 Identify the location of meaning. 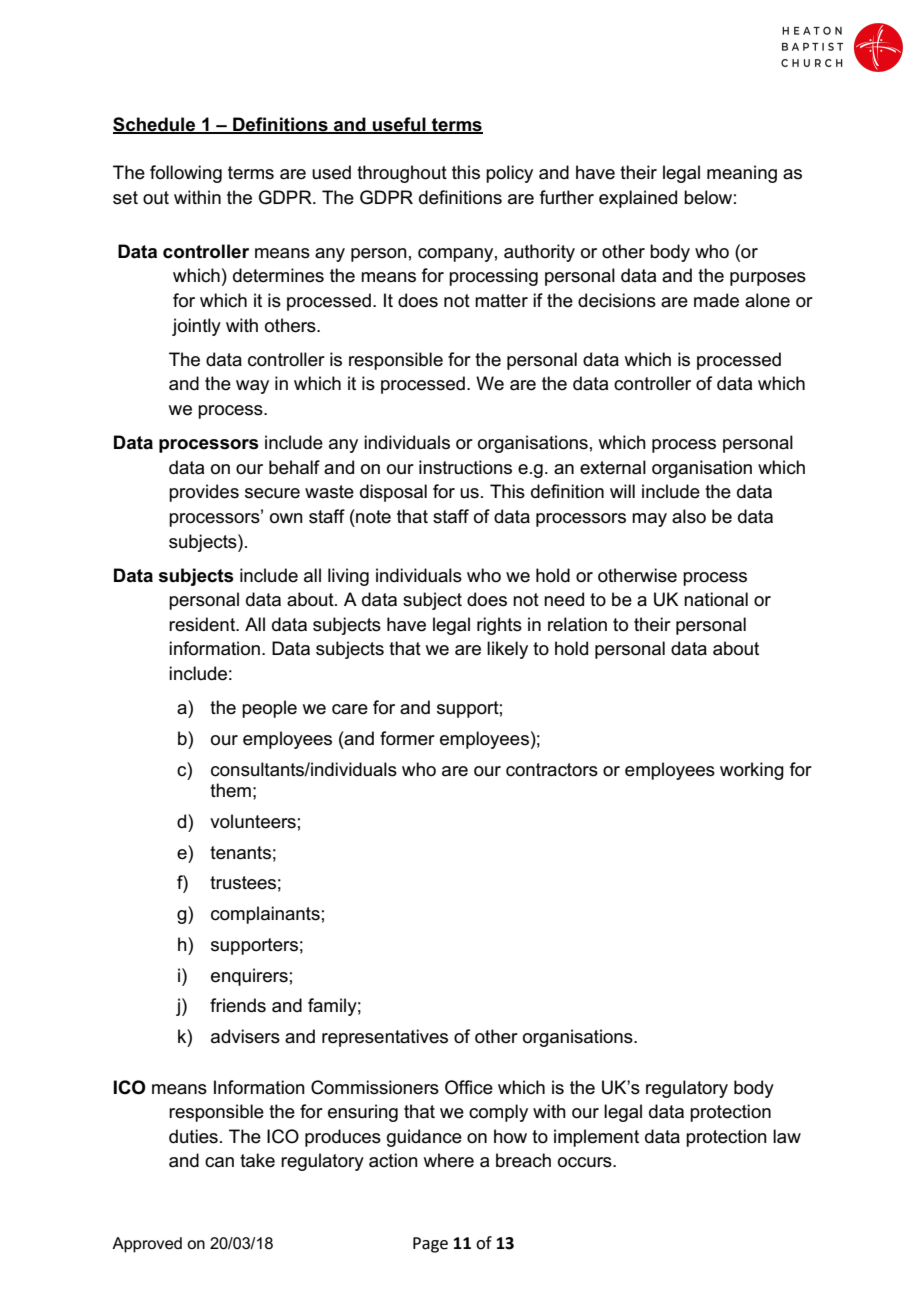
(742, 174).
